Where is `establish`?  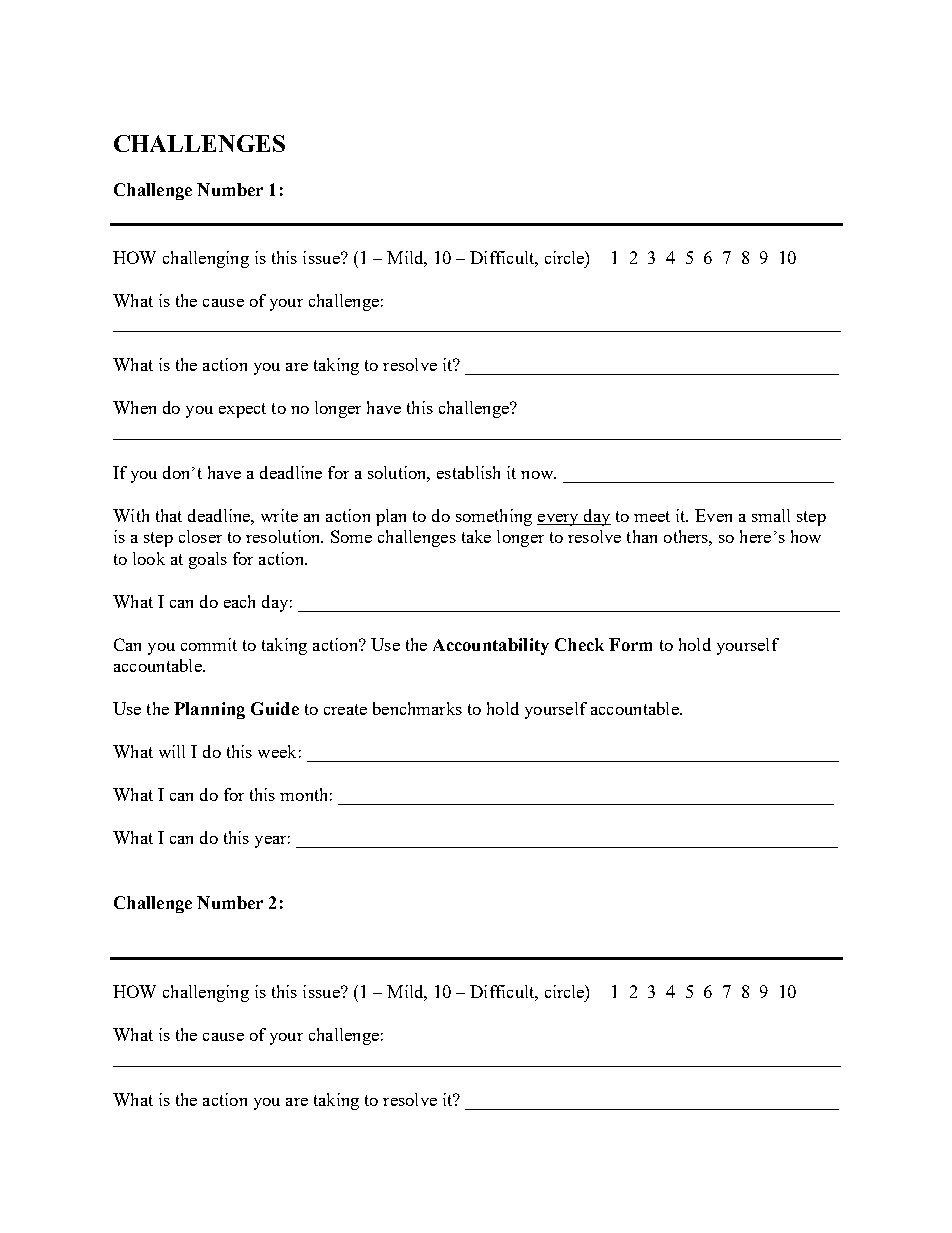
establish is located at coordinates (468, 472).
